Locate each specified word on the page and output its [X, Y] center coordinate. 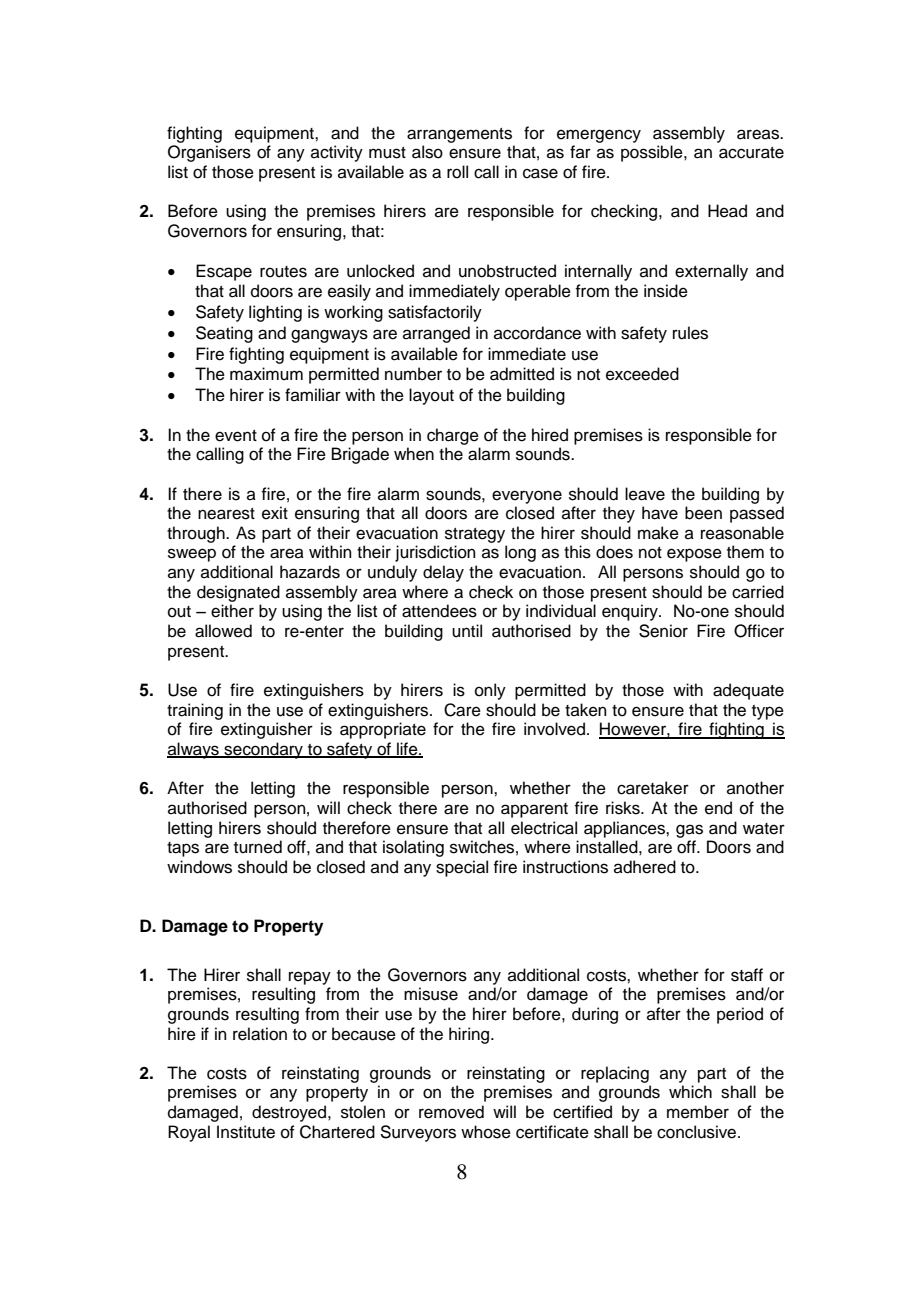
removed [451, 1112]
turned [258, 847]
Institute [246, 1132]
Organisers [209, 153]
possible [653, 153]
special [462, 868]
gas [689, 831]
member [698, 1112]
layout [431, 396]
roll [457, 172]
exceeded [642, 374]
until [467, 631]
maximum [266, 374]
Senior [663, 631]
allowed [223, 631]
